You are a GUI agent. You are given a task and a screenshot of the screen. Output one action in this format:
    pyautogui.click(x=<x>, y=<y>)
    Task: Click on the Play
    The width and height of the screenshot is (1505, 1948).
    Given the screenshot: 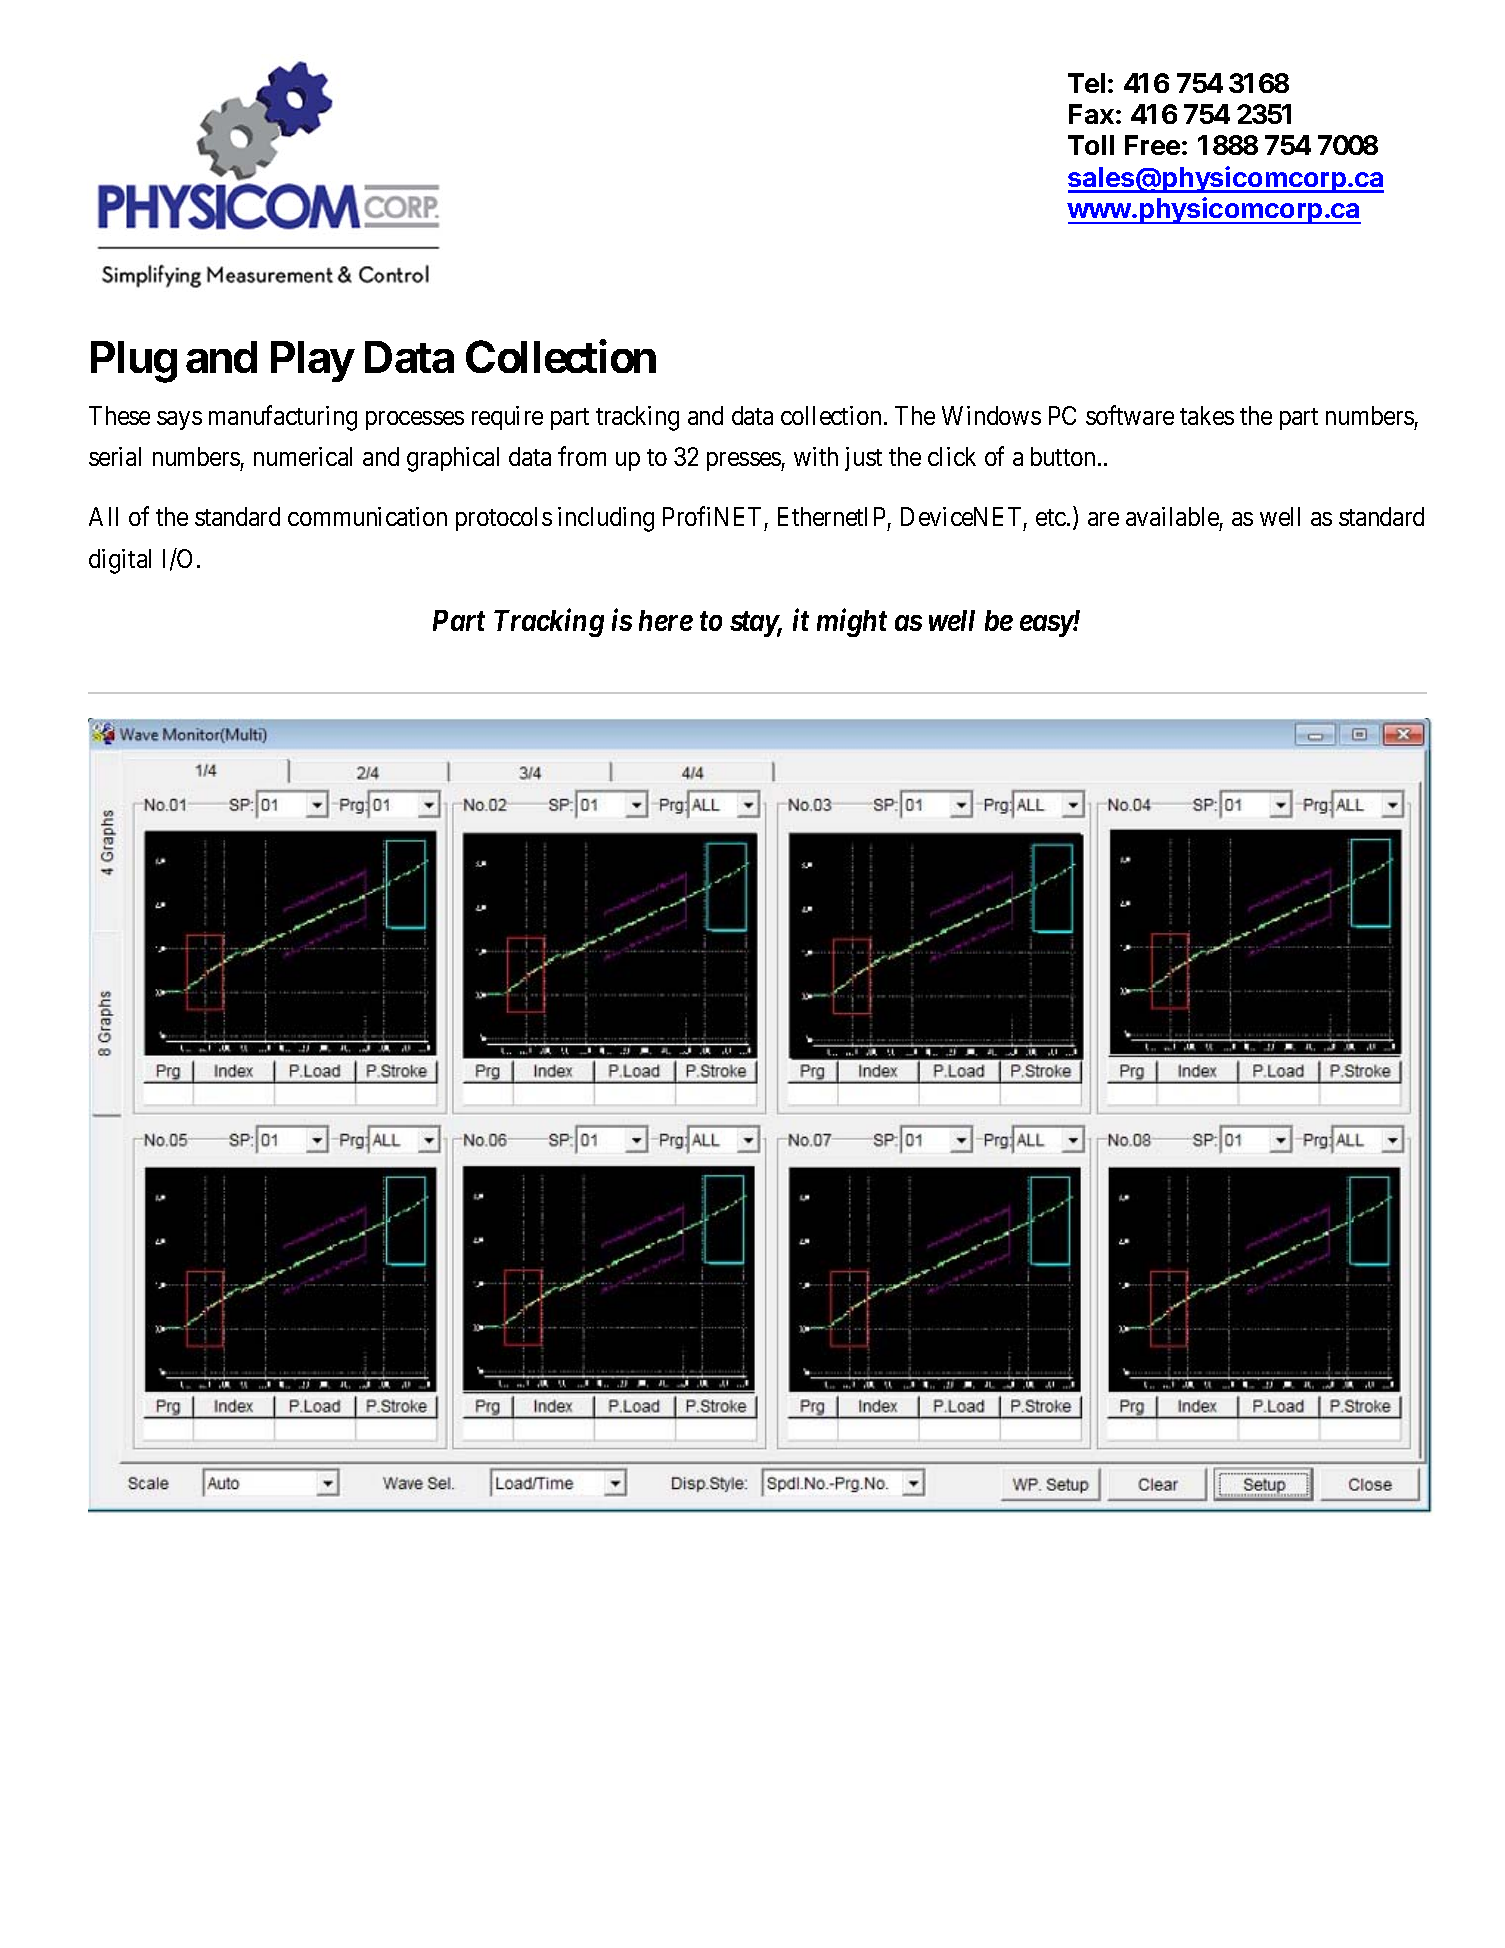 What is the action you would take?
    pyautogui.click(x=312, y=361)
